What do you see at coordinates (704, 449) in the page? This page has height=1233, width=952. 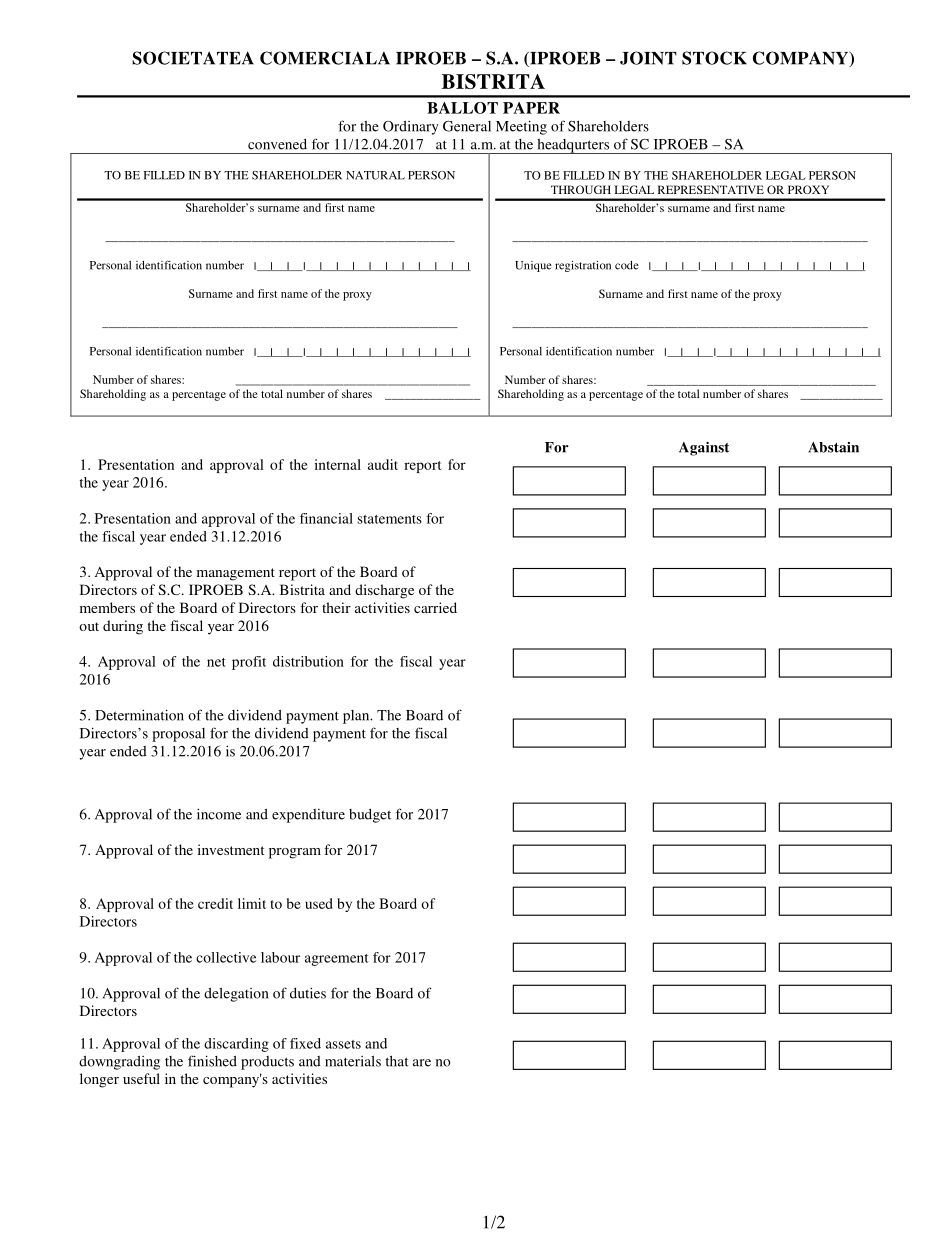 I see `Against` at bounding box center [704, 449].
